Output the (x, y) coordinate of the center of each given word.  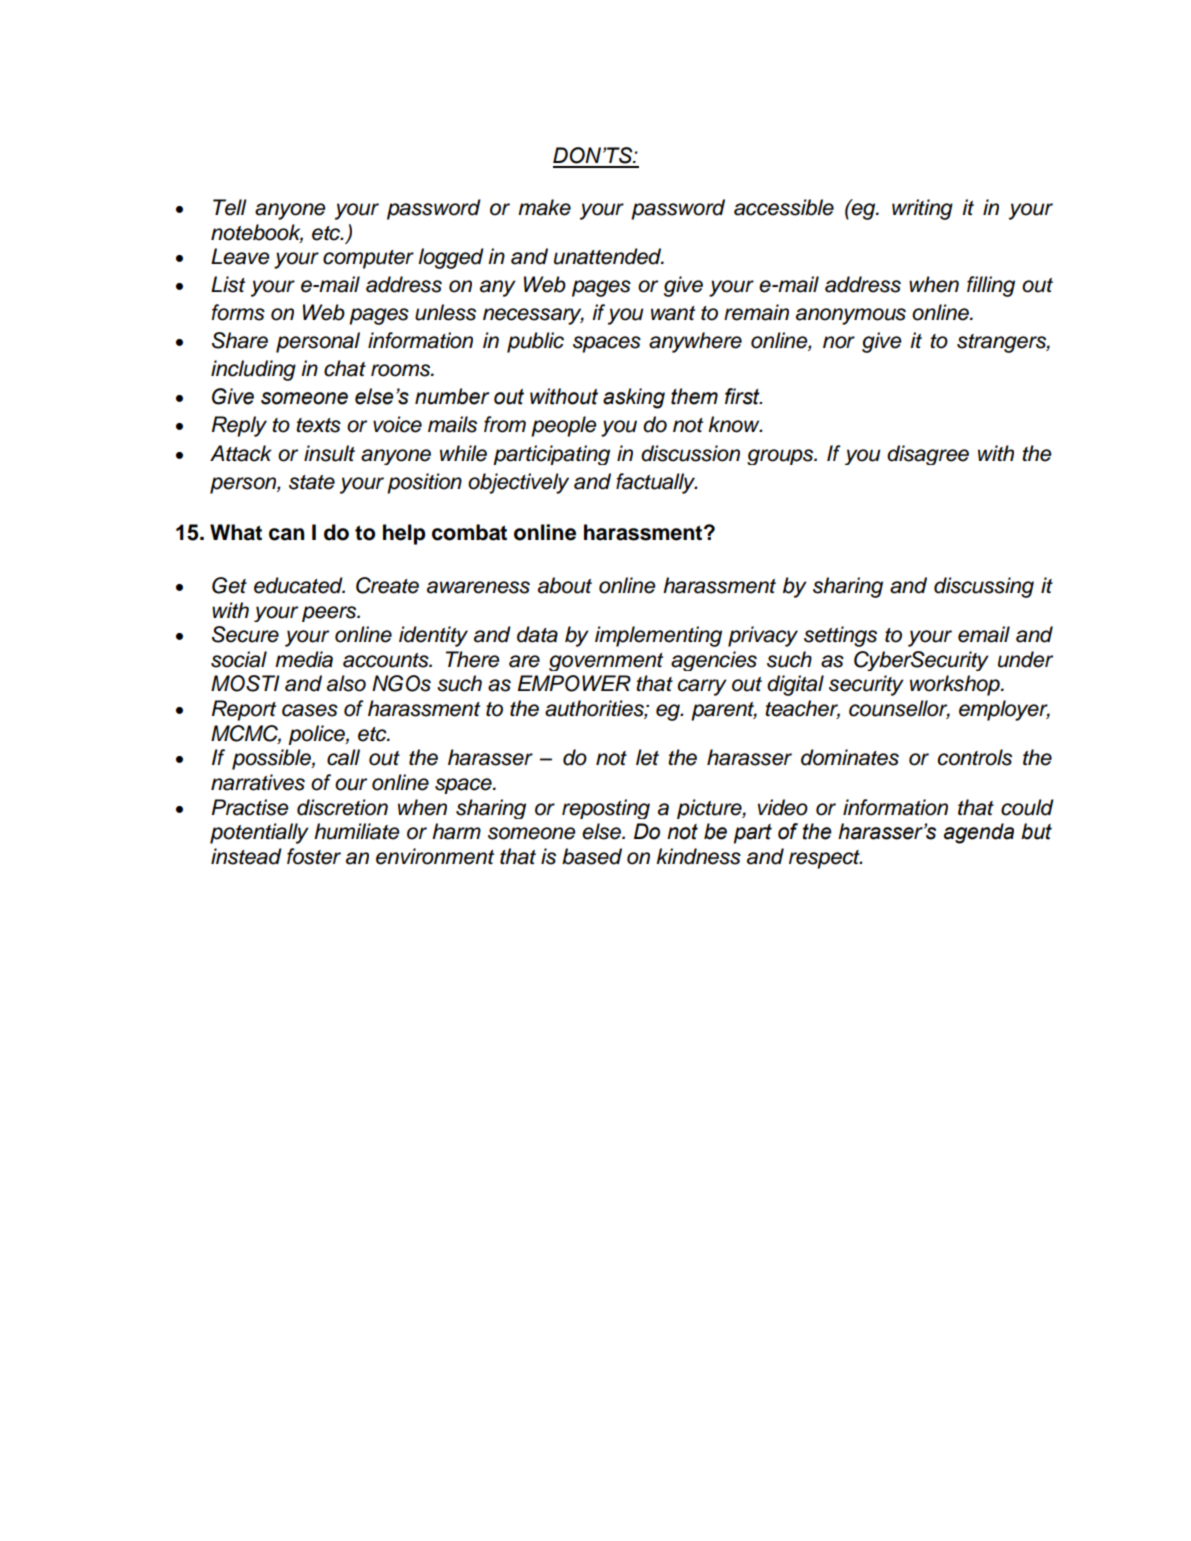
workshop (956, 685)
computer (368, 259)
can (286, 534)
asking (634, 398)
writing (922, 209)
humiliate (356, 831)
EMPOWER (574, 683)
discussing (984, 587)
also (346, 683)
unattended (609, 256)
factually (657, 483)
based (592, 856)
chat (345, 368)
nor (839, 342)
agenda (979, 833)
